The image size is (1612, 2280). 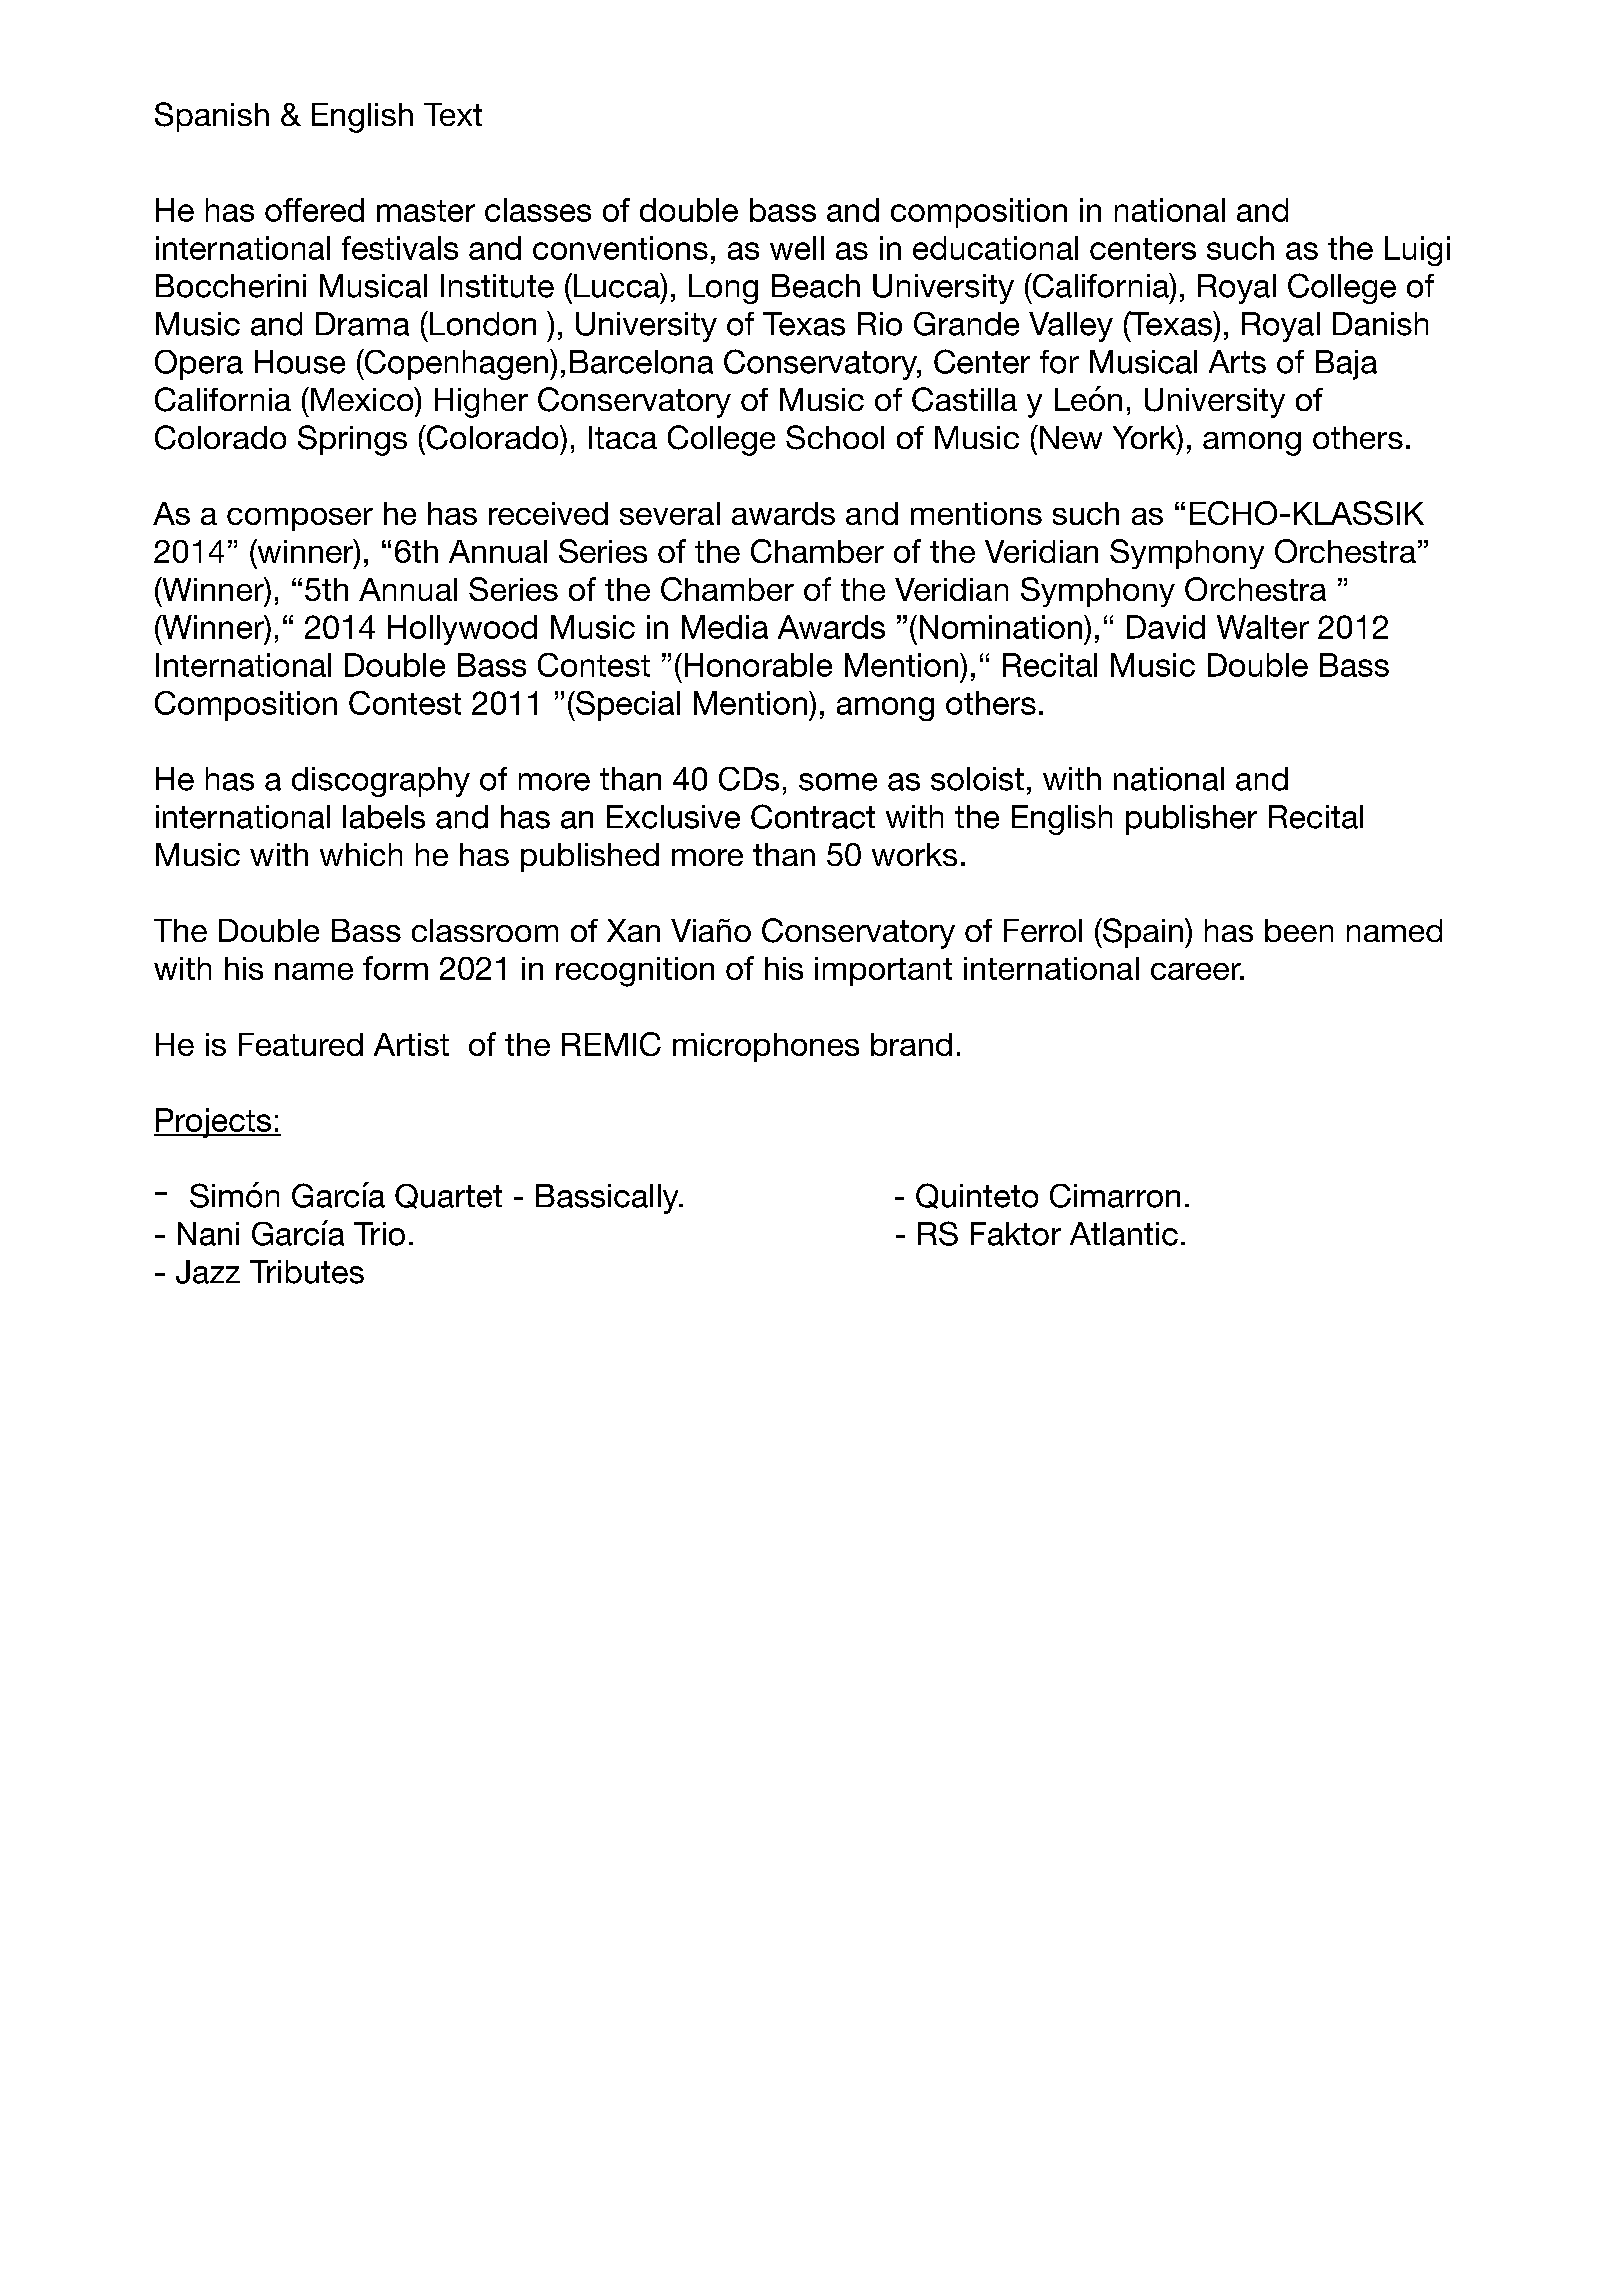 I want to click on Text, so click(x=453, y=114).
